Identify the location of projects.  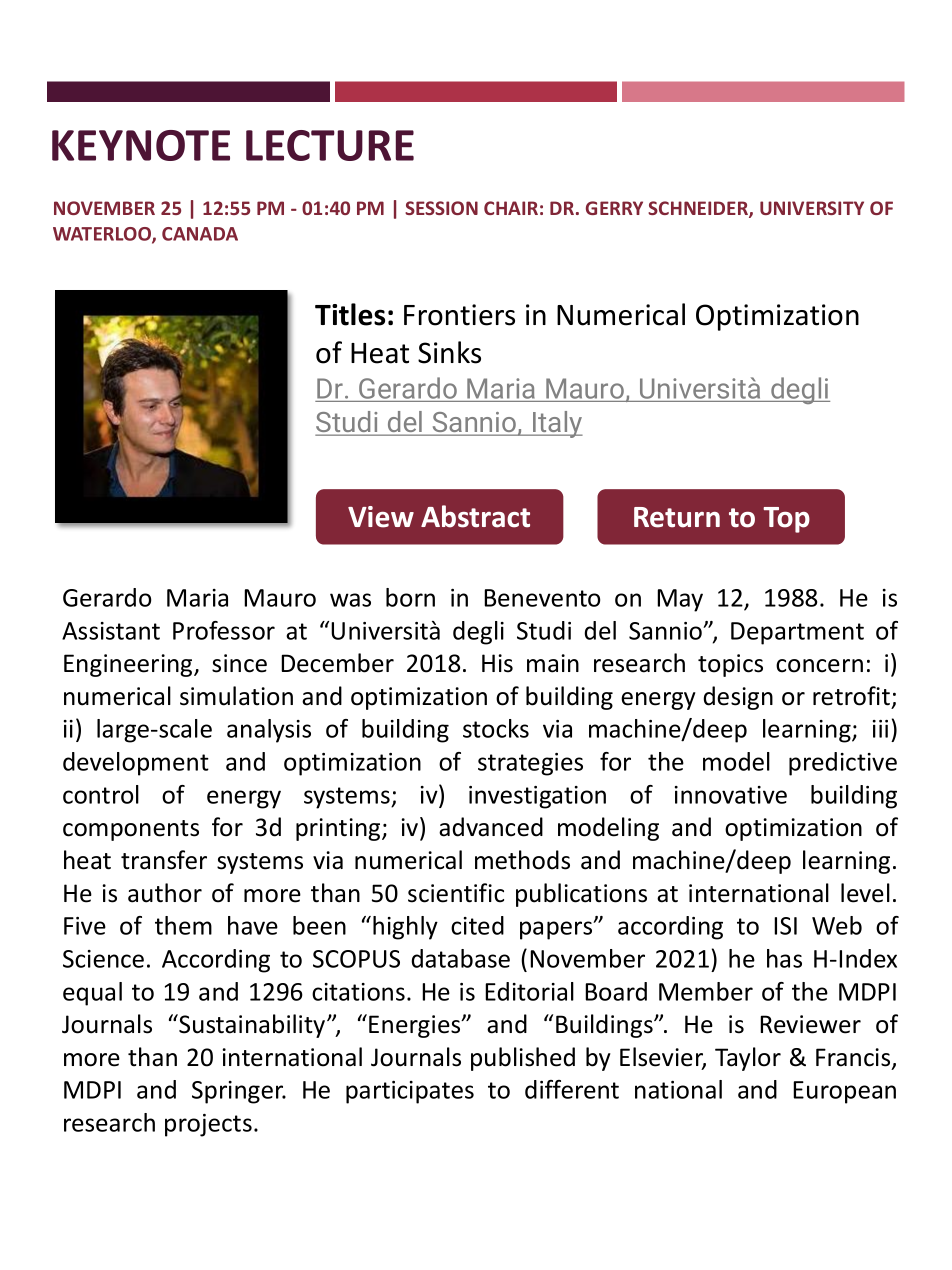
(208, 1125).
